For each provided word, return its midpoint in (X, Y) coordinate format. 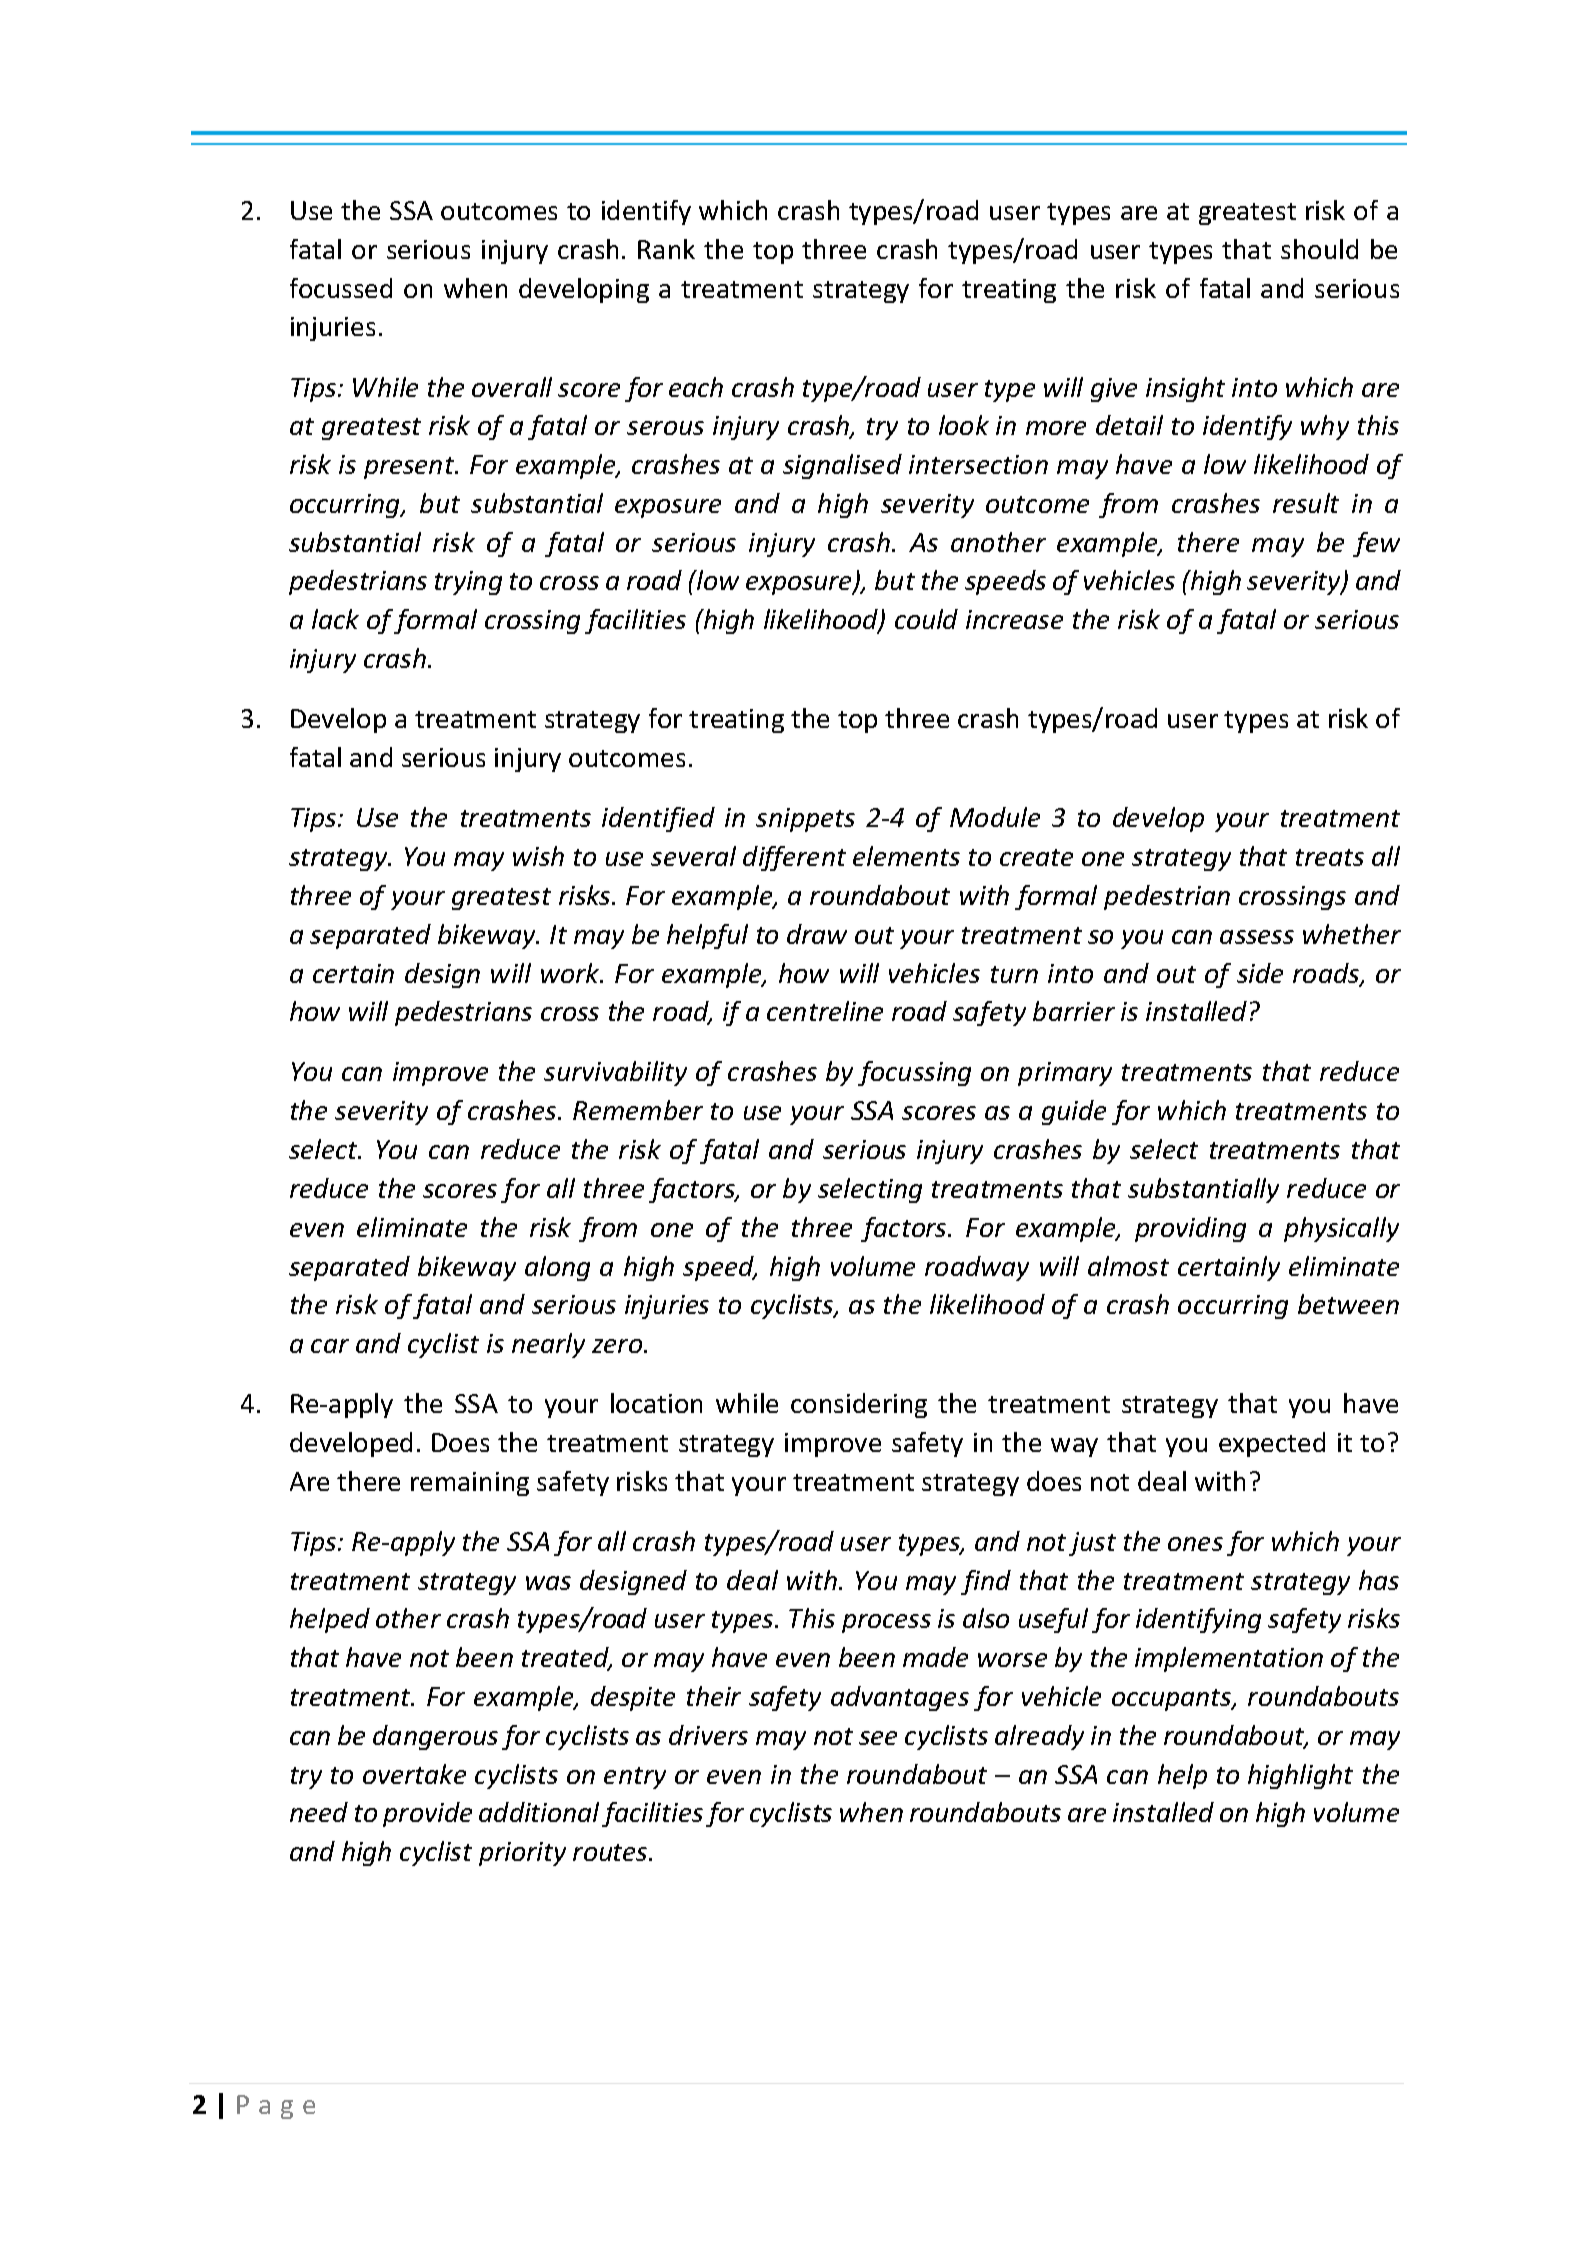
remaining (470, 1484)
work (571, 973)
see (878, 1738)
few (1376, 544)
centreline (825, 1011)
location (656, 1403)
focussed (341, 288)
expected (1272, 1444)
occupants (1173, 1700)
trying (468, 583)
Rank (666, 249)
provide (427, 1814)
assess (1257, 937)
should (1319, 249)
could (926, 619)
